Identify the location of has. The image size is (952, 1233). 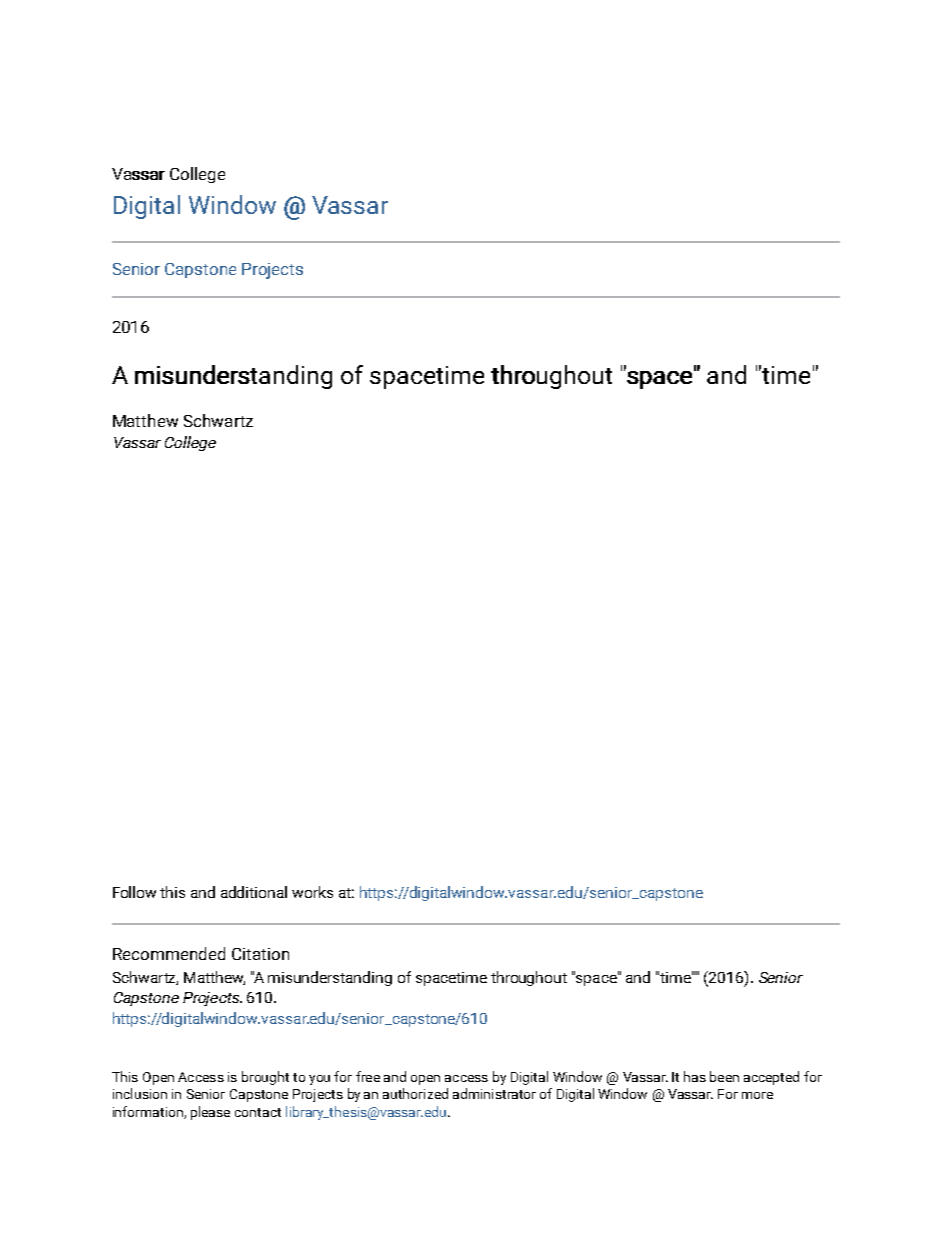
(695, 1076).
